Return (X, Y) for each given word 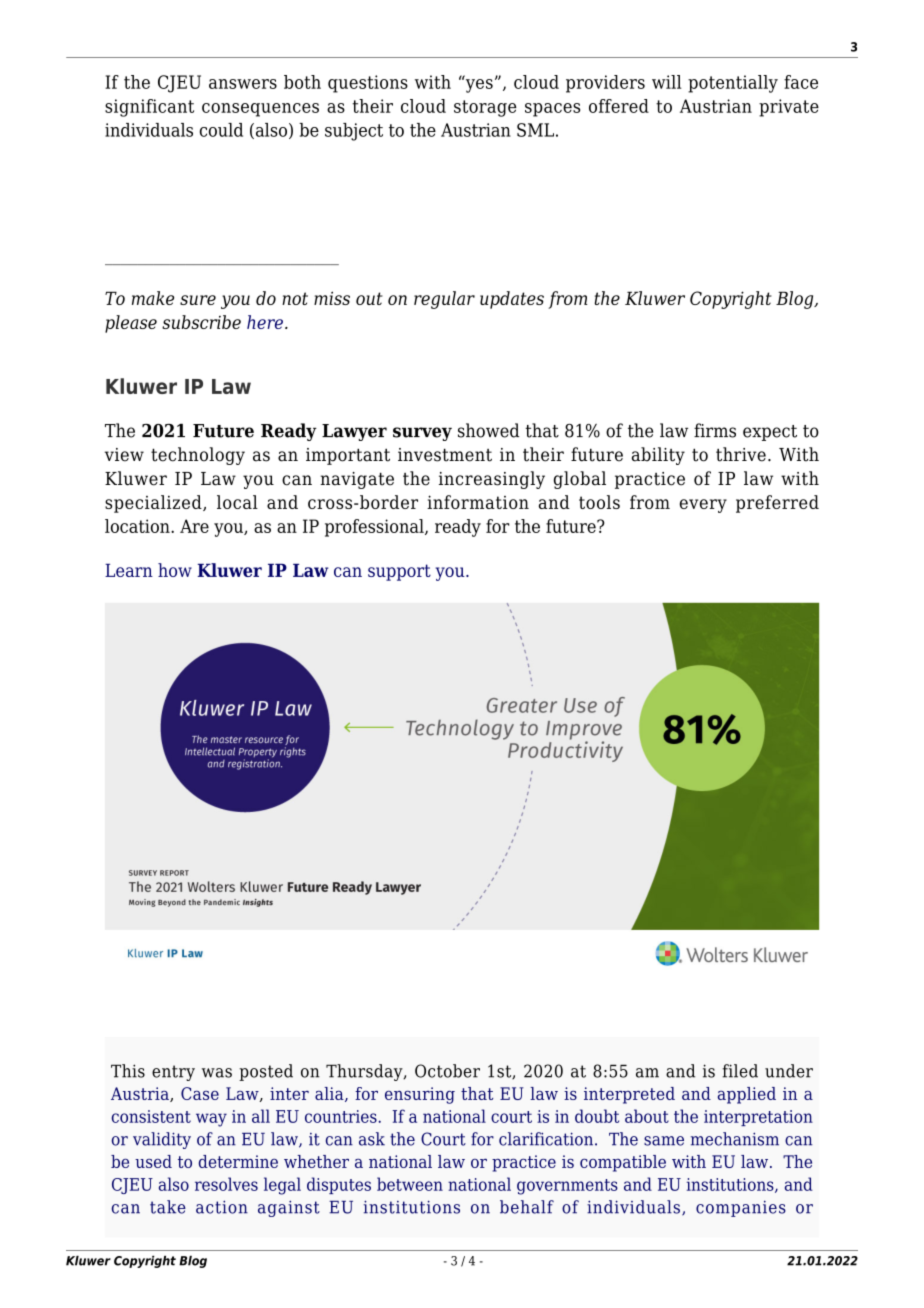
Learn (129, 570)
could (221, 130)
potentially (733, 84)
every (703, 506)
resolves (226, 1184)
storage (485, 108)
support (399, 572)
